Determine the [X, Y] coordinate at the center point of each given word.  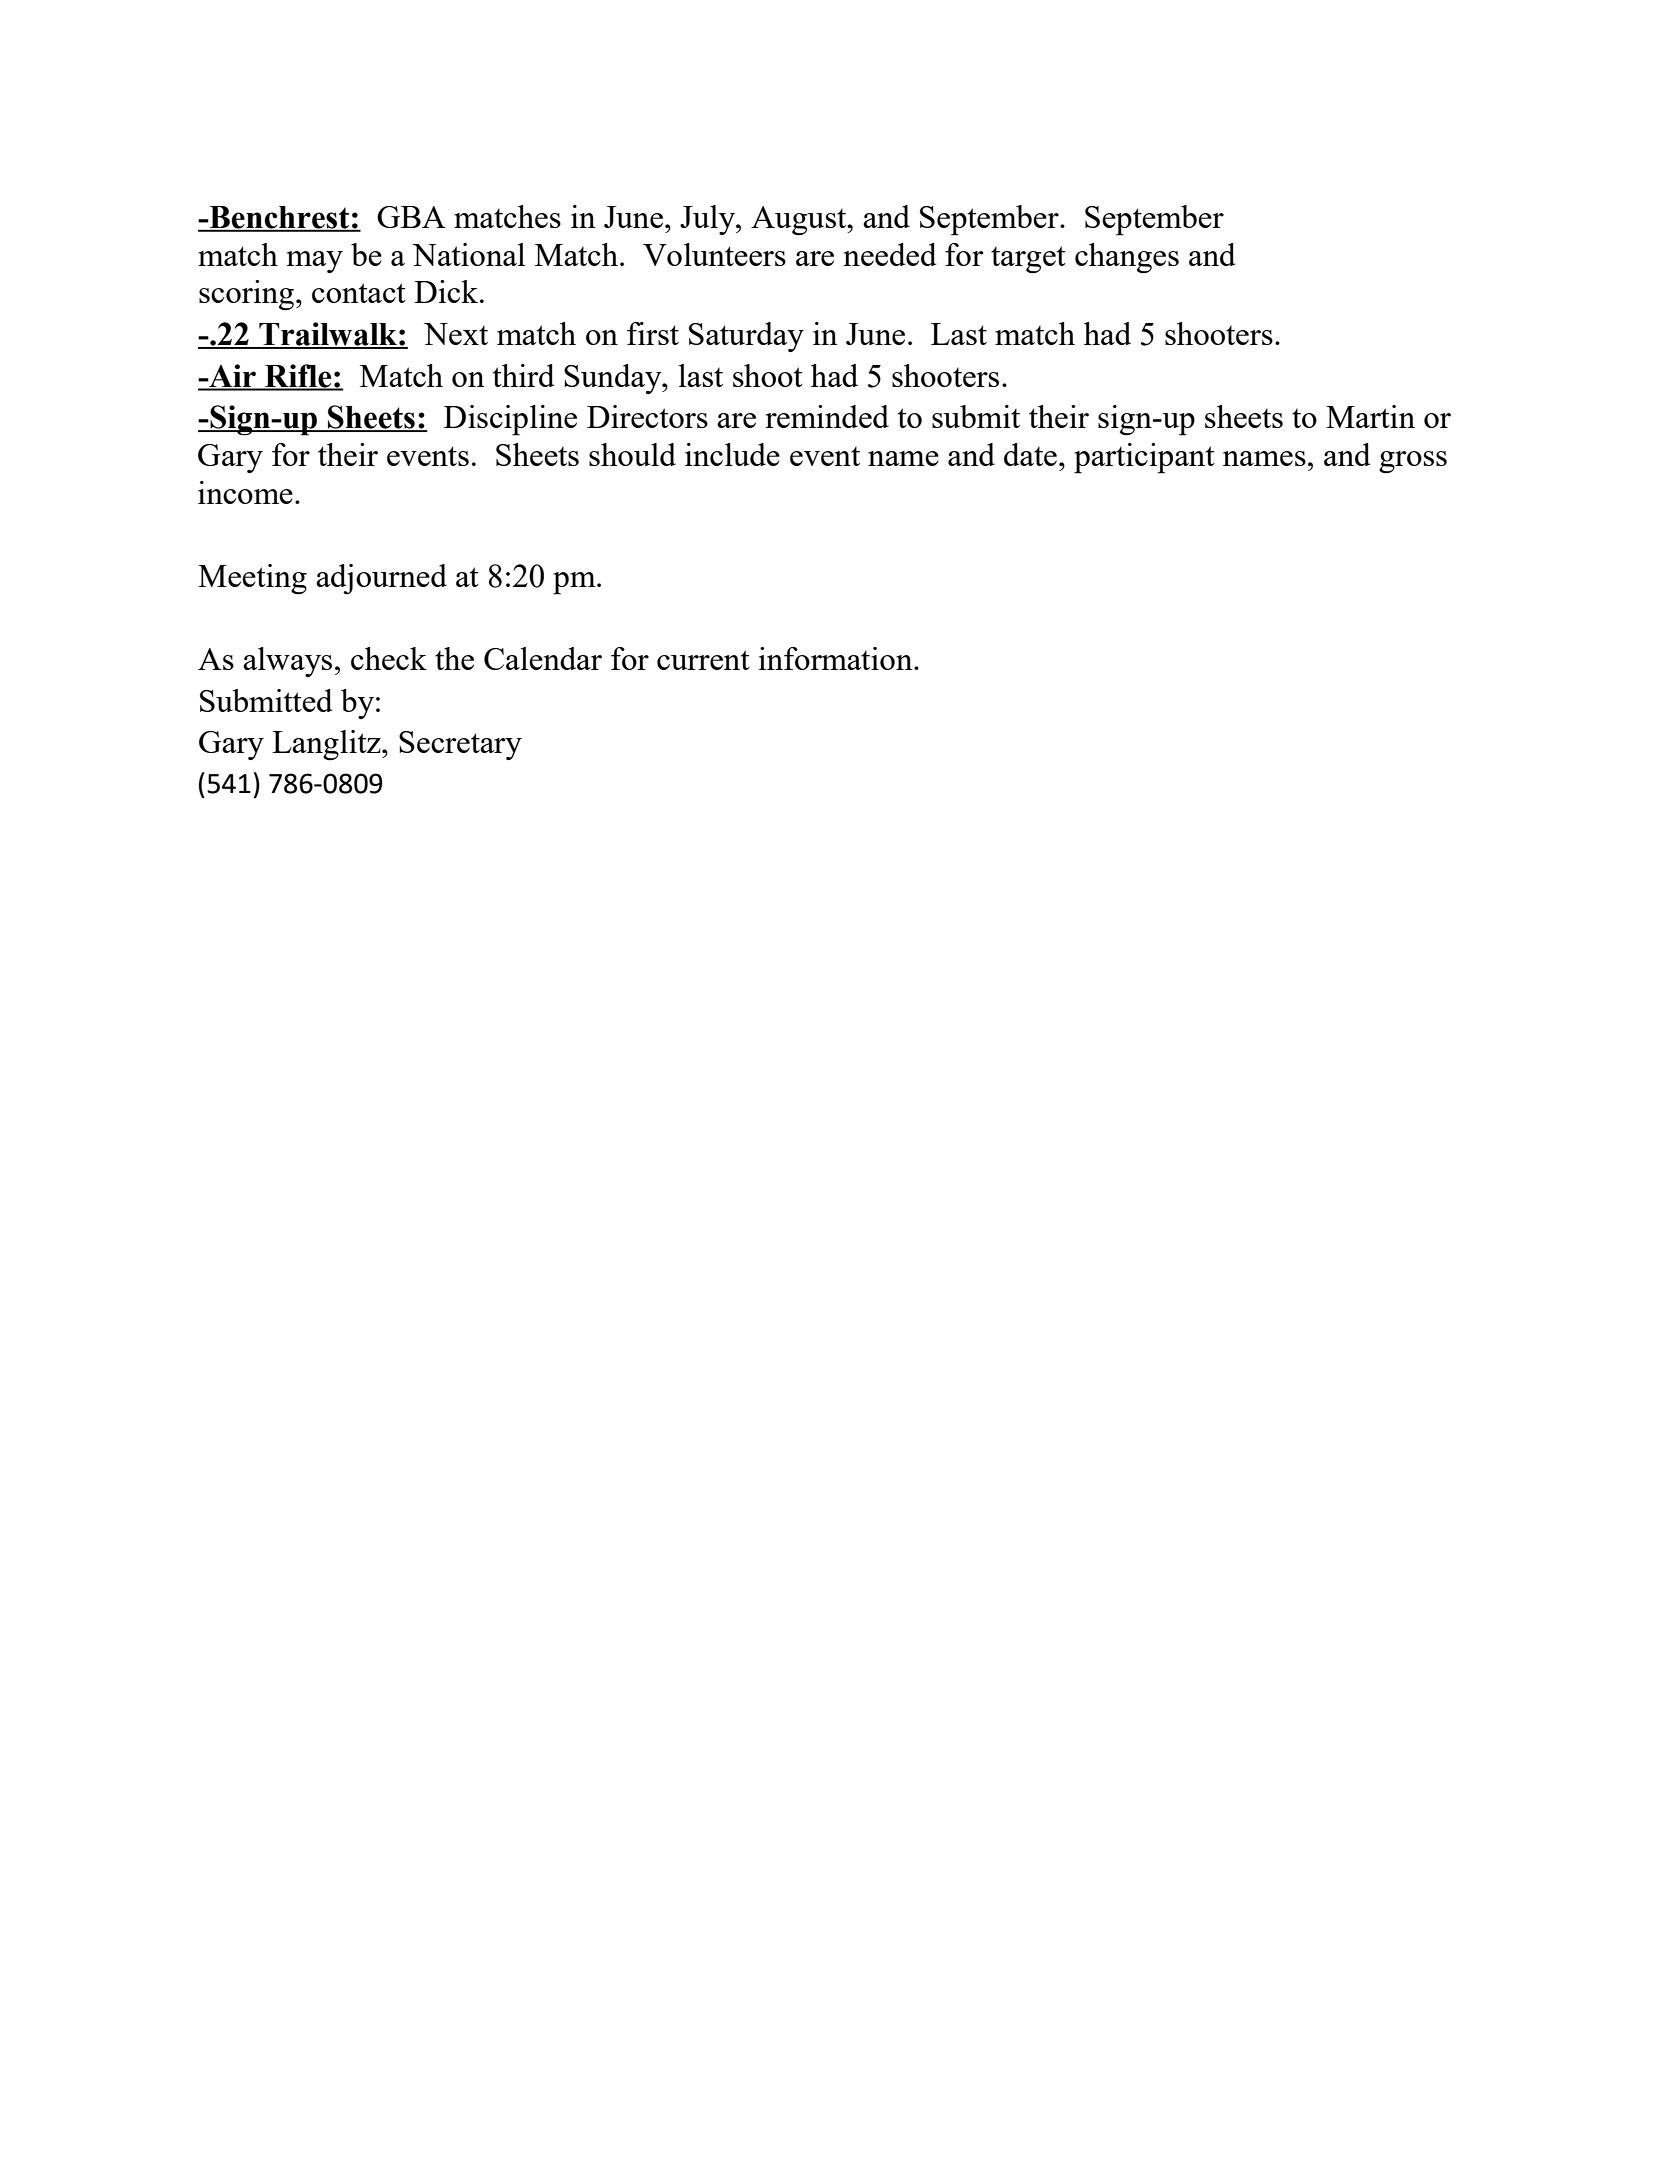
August [800, 221]
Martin [1370, 416]
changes [1127, 258]
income [245, 492]
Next [456, 334]
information [837, 658]
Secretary [460, 745]
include [732, 454]
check [389, 658]
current [703, 660]
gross [1413, 462]
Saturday [746, 337]
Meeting [252, 579]
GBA [411, 217]
